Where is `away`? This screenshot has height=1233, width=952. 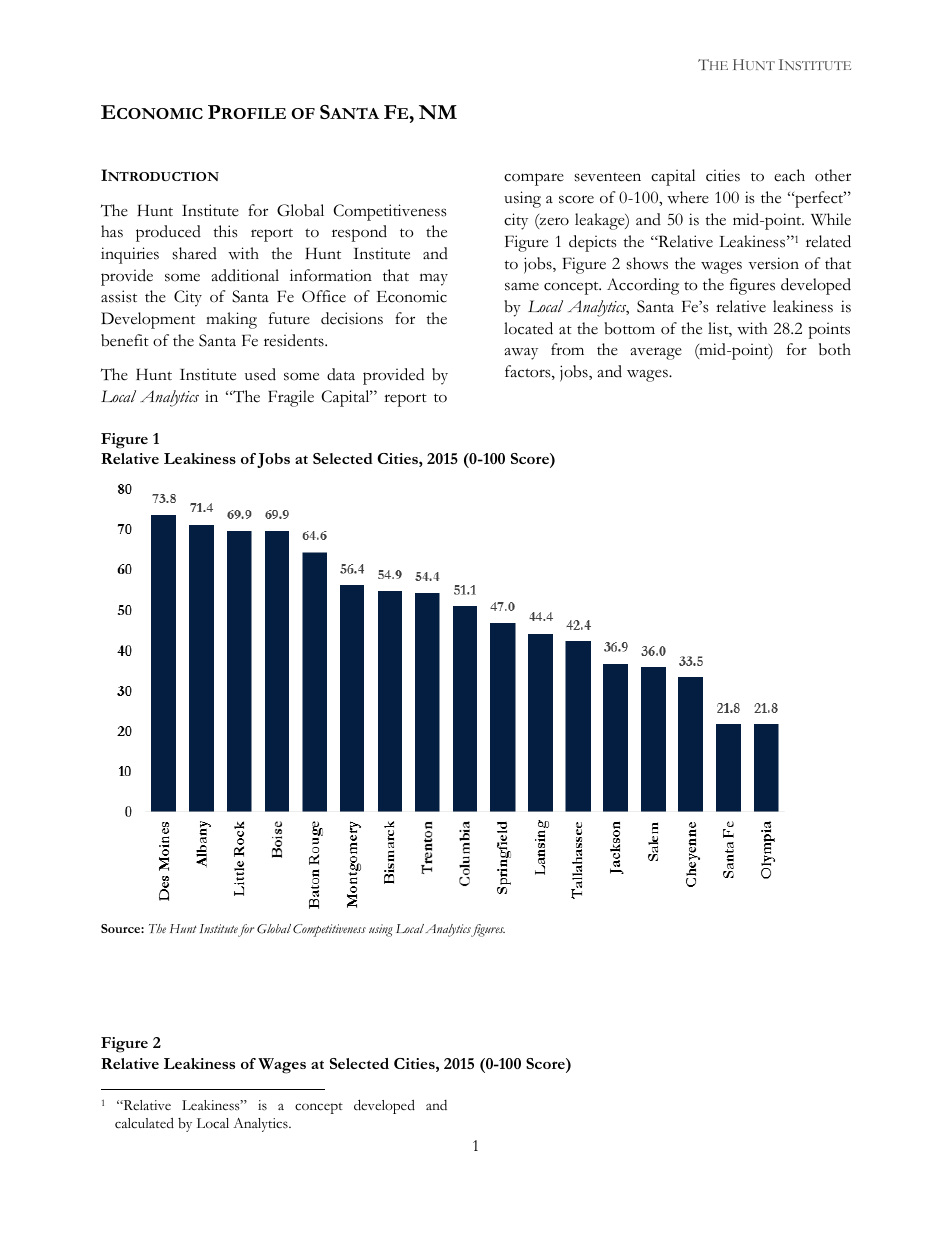
away is located at coordinates (521, 354).
